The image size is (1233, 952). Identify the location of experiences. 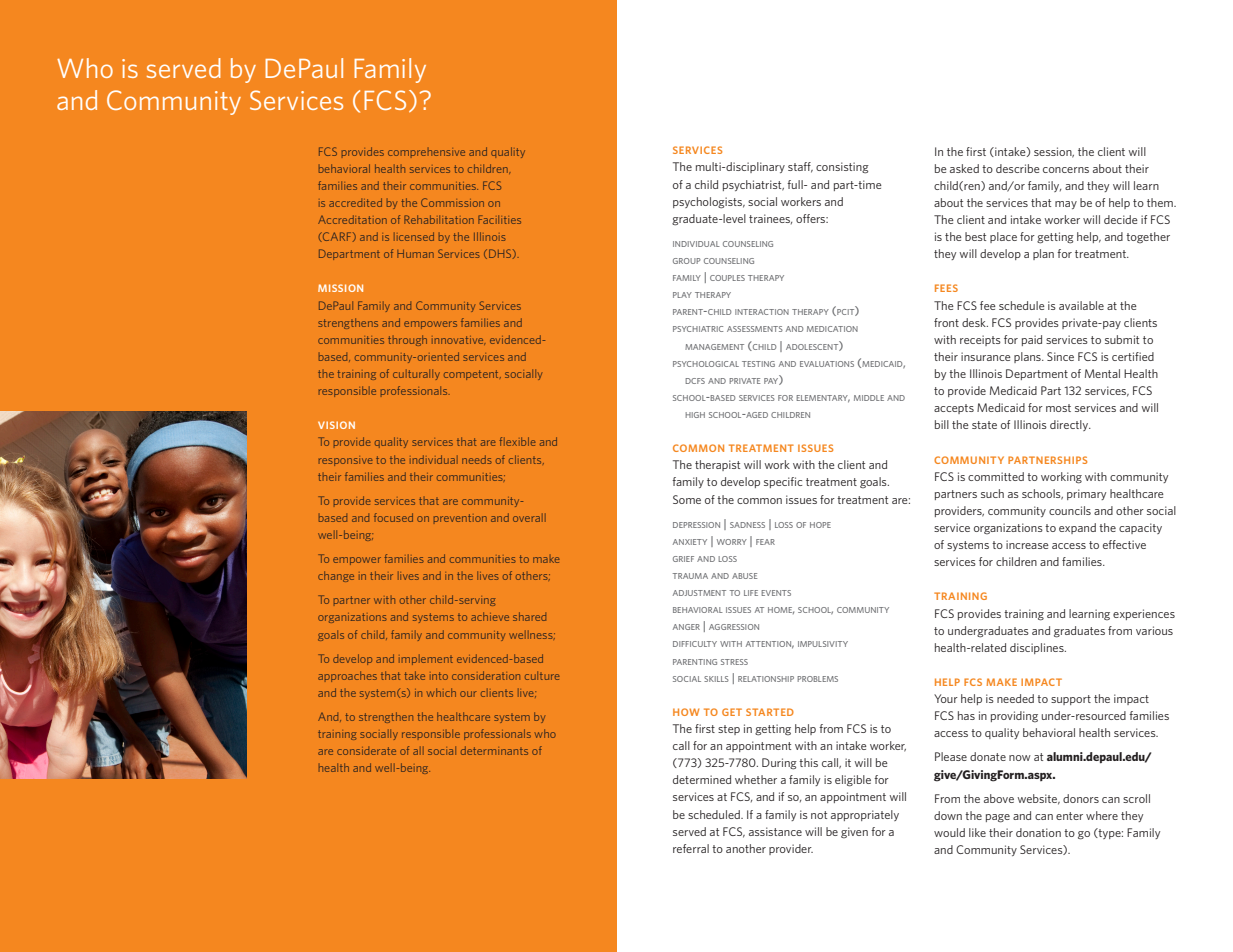
(1144, 614).
